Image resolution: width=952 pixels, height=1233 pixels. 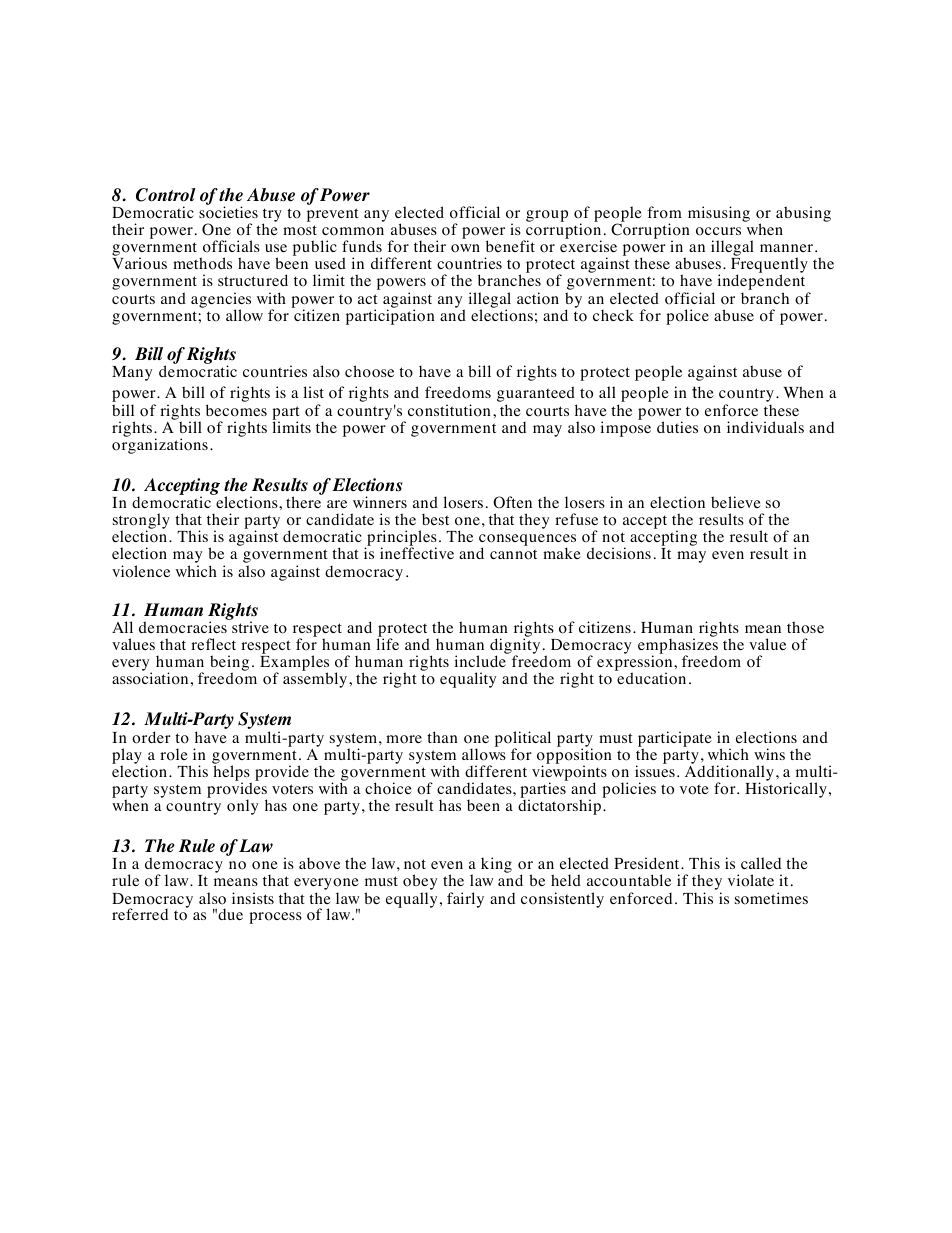 I want to click on constitution, so click(x=449, y=410).
